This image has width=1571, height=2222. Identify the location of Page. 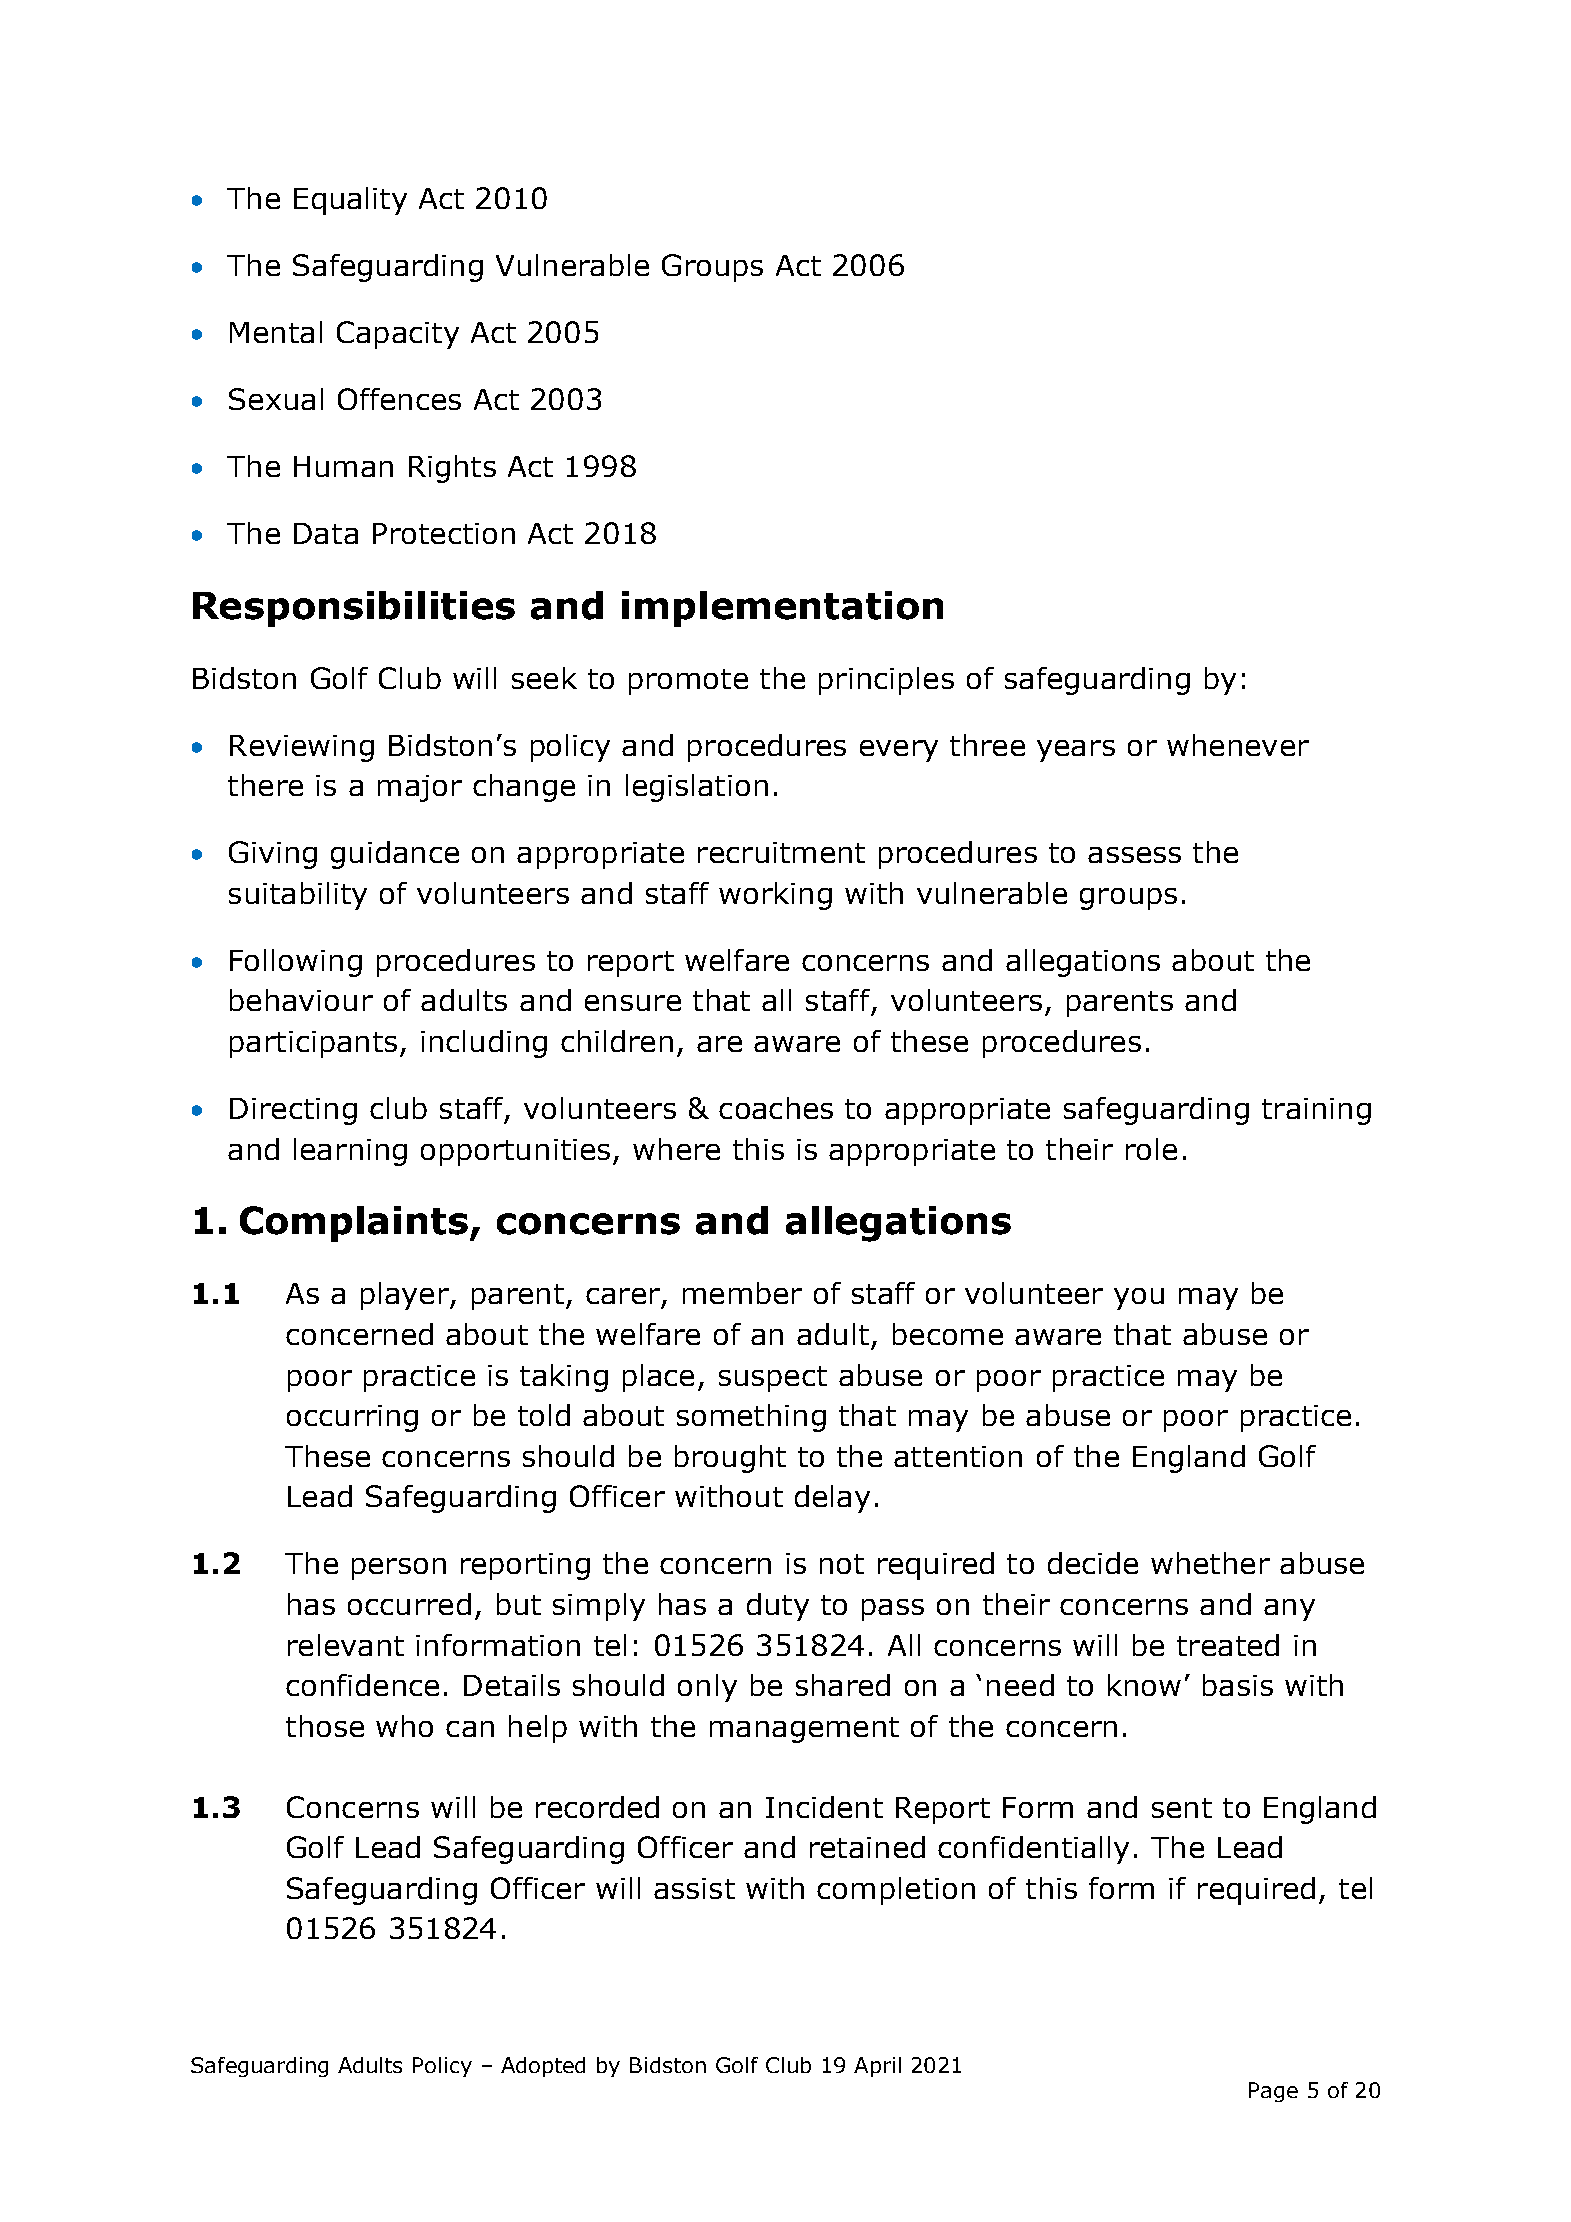
(1273, 2092).
